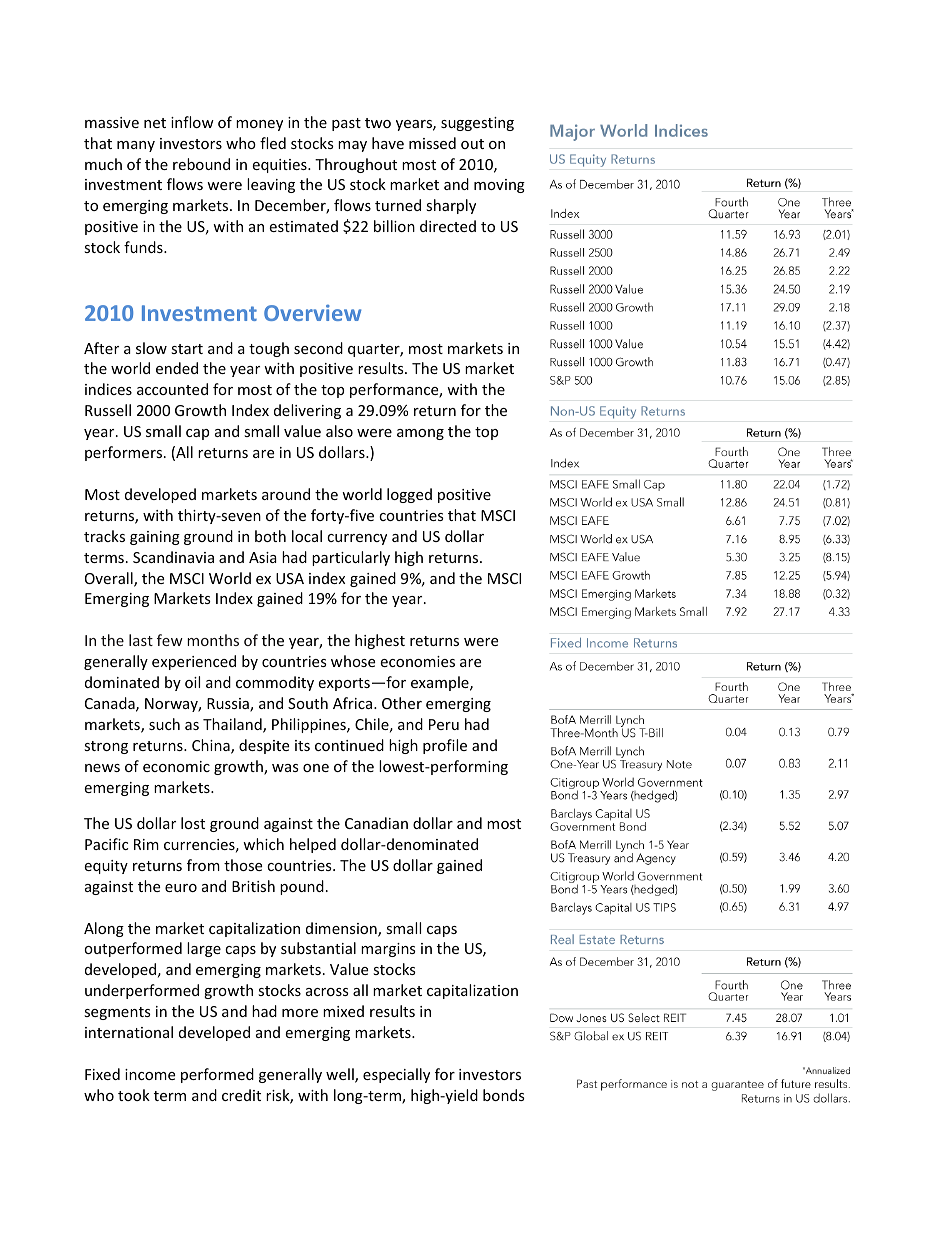  What do you see at coordinates (307, 411) in the document?
I see `delivering` at bounding box center [307, 411].
